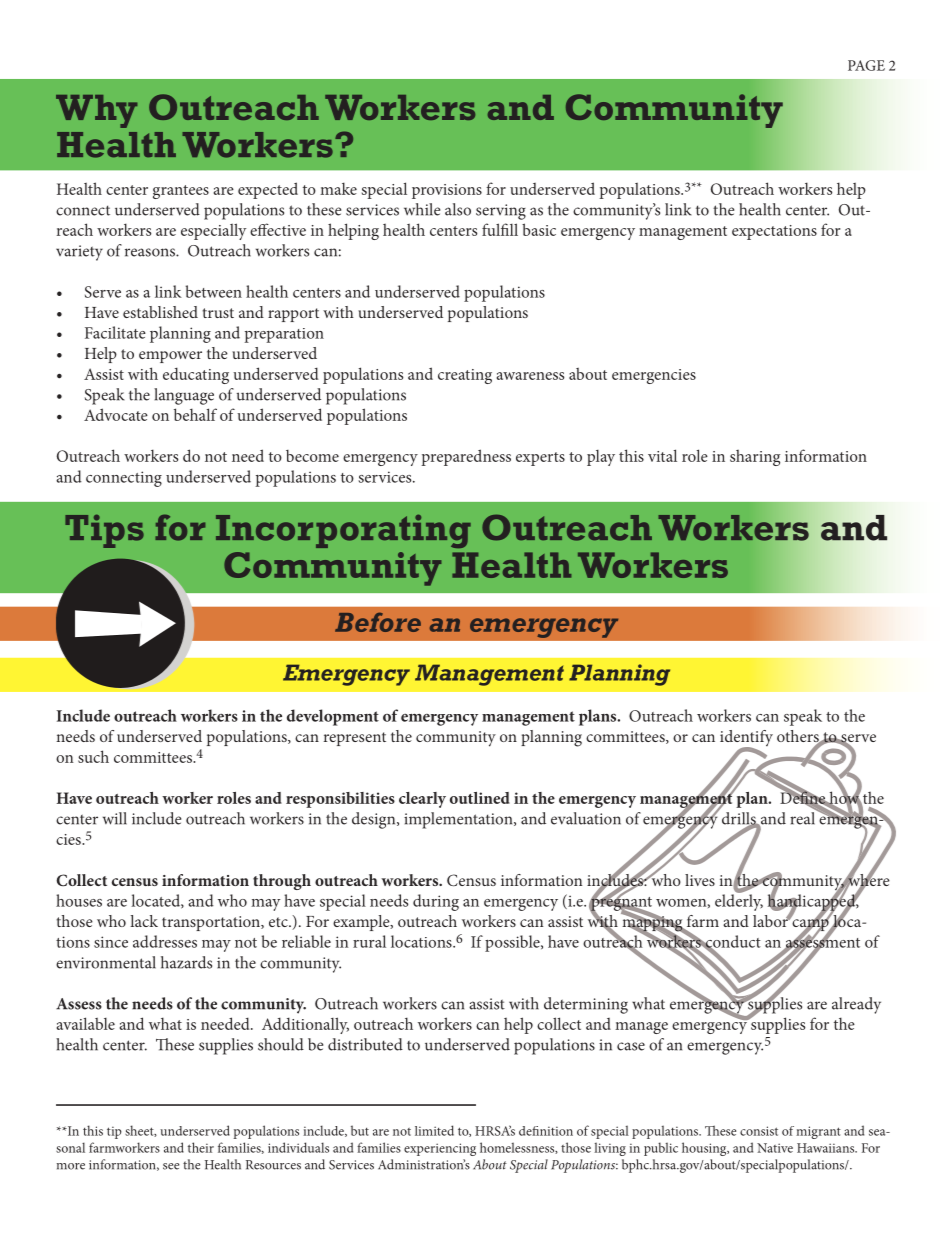  What do you see at coordinates (96, 111) in the screenshot?
I see `Why` at bounding box center [96, 111].
